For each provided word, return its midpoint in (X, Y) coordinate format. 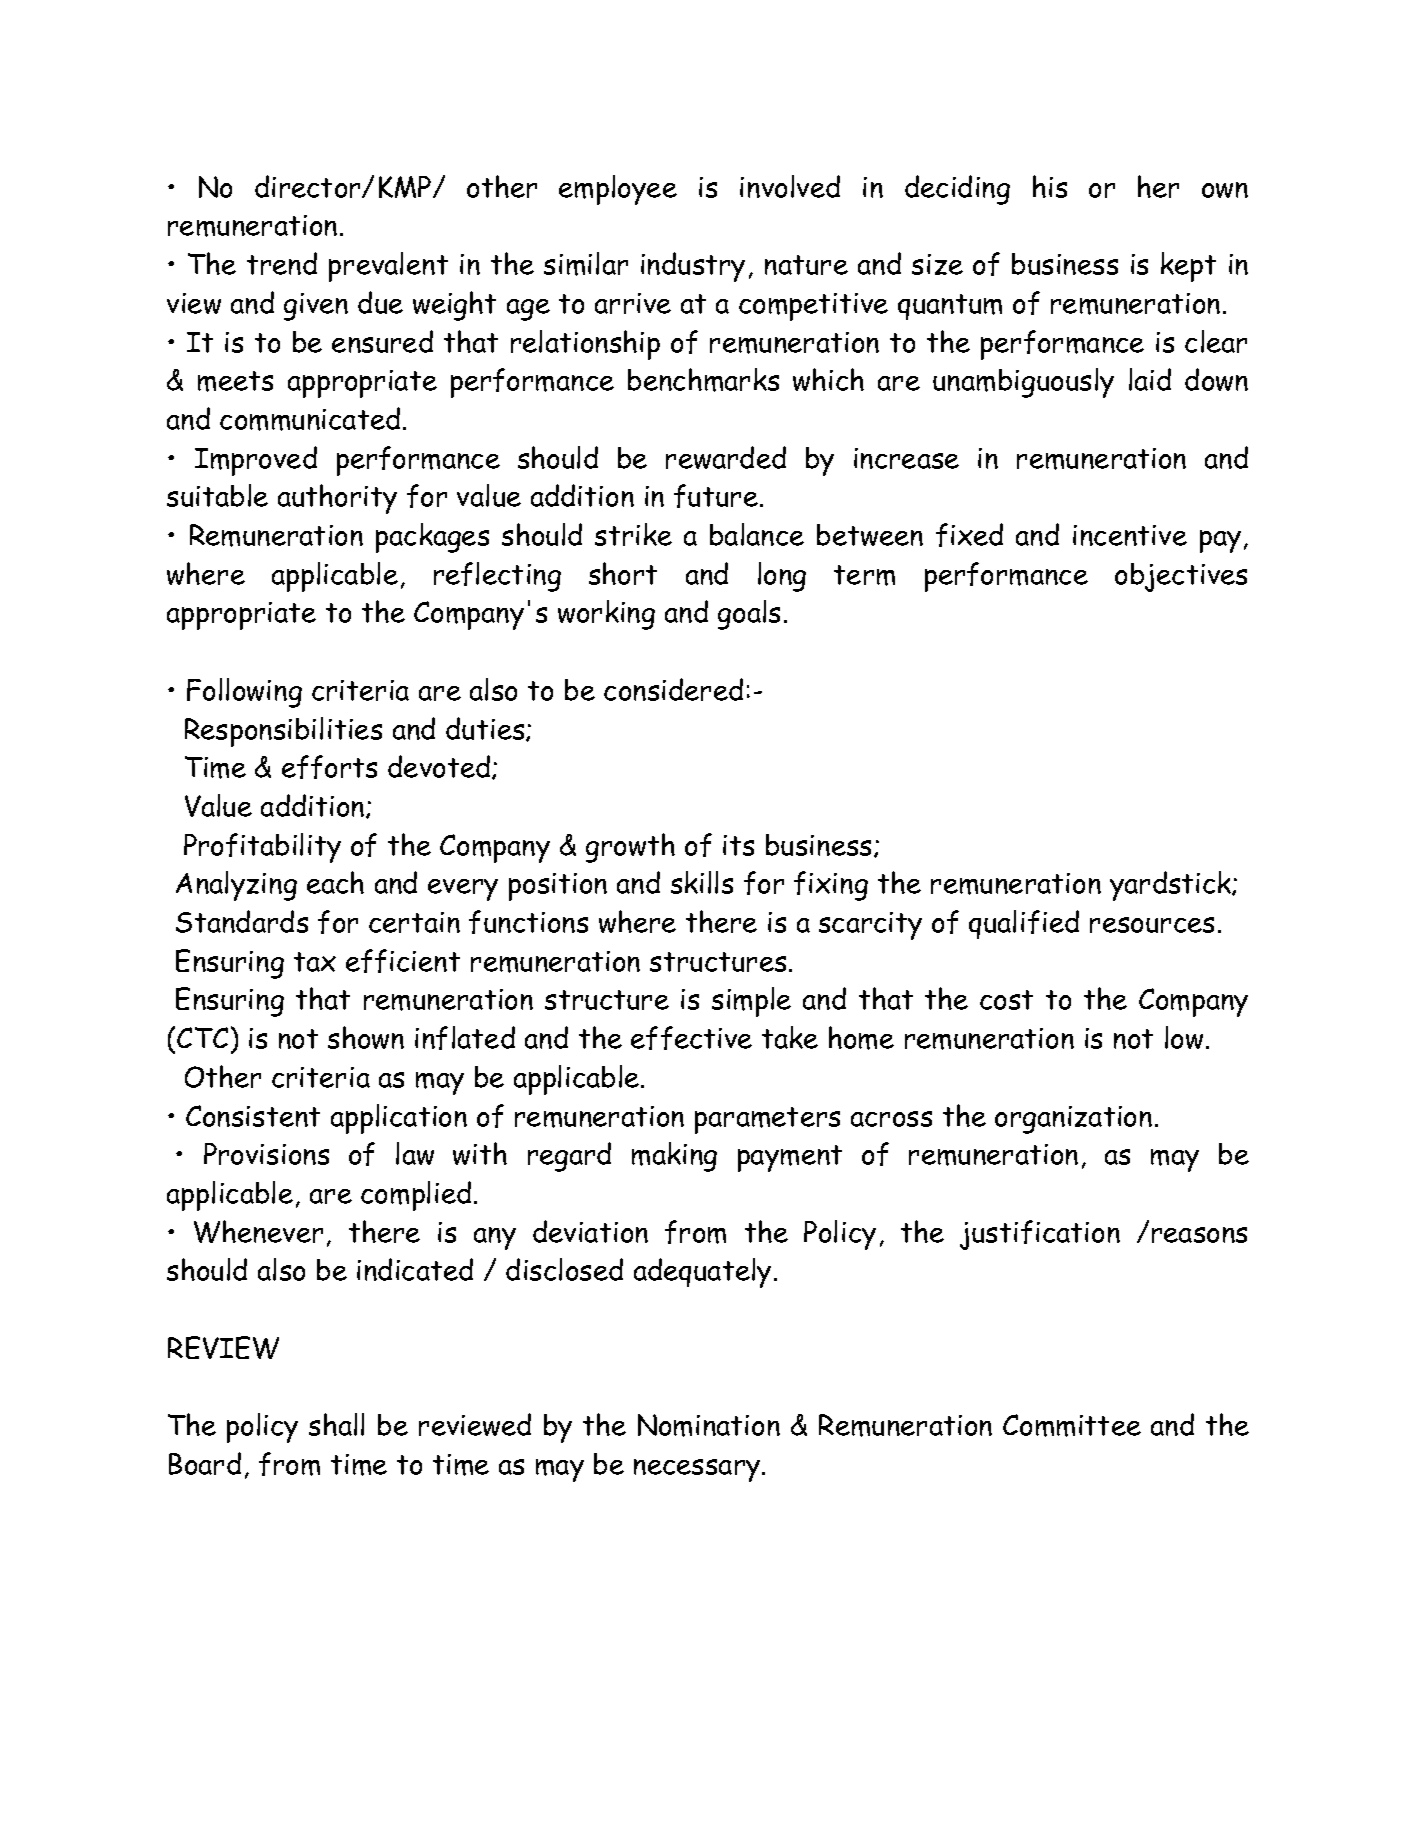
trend (282, 263)
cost (1006, 1000)
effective (691, 1038)
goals (749, 615)
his (1050, 186)
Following (244, 693)
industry (693, 267)
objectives (1181, 577)
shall (336, 1424)
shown (366, 1037)
